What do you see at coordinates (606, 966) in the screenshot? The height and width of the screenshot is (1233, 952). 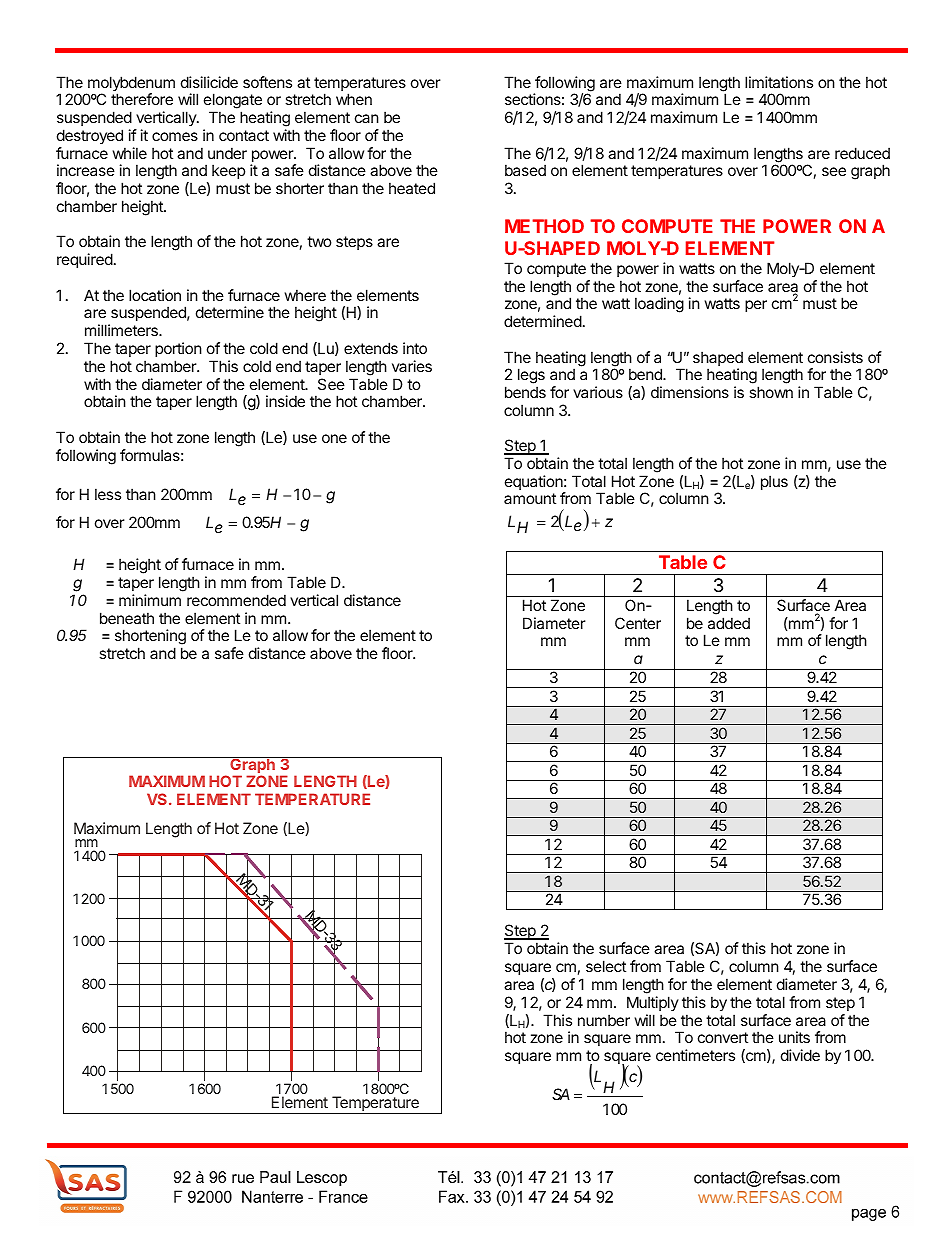 I see `select` at bounding box center [606, 966].
